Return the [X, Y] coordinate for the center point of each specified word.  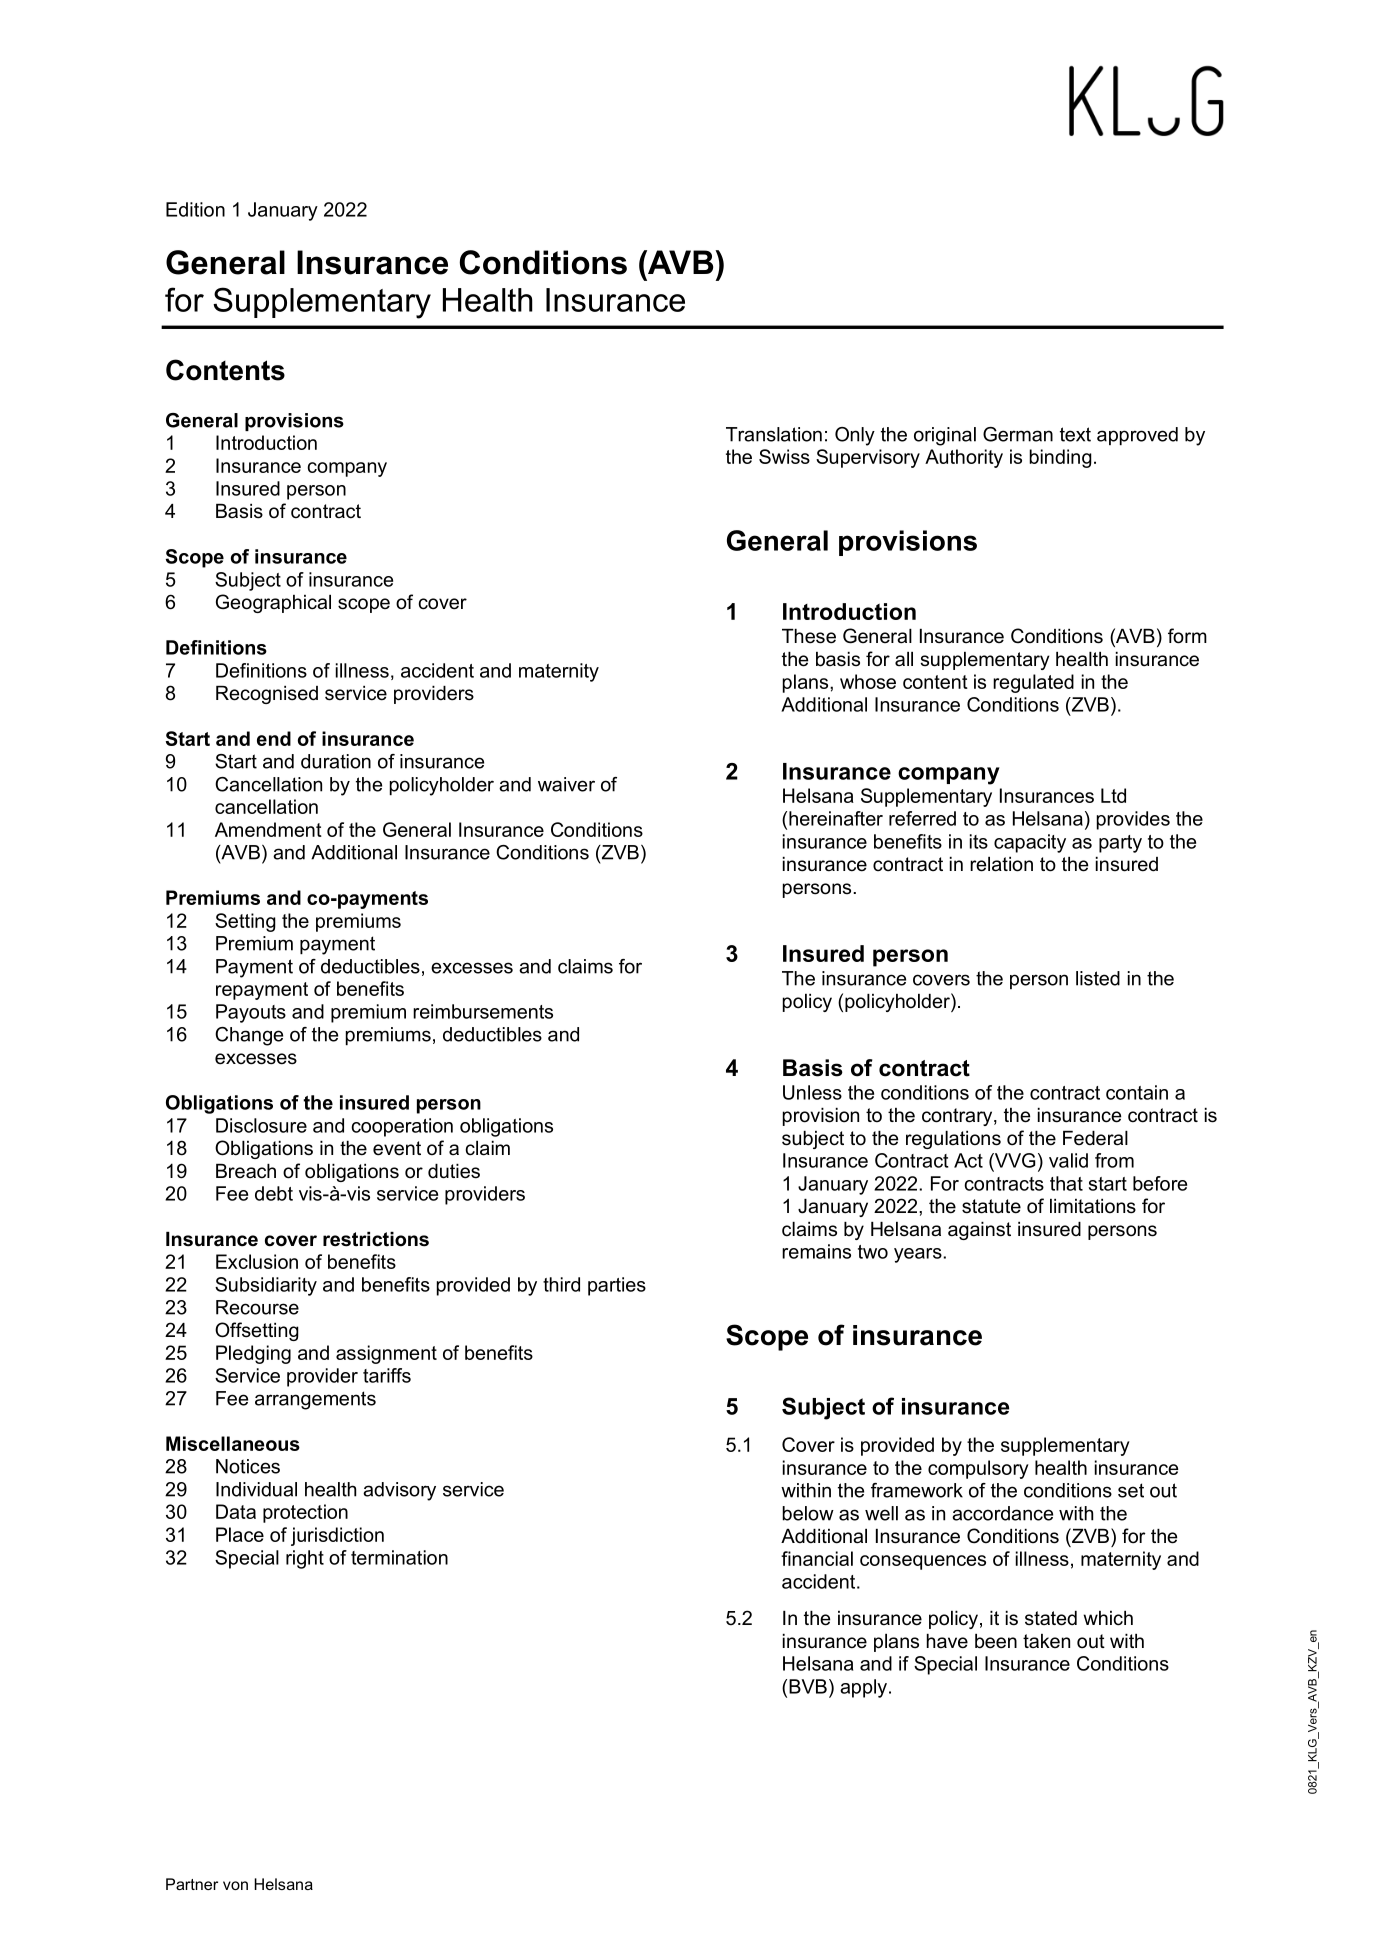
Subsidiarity [266, 1286]
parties [617, 1286]
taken [1046, 1641]
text [1075, 434]
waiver [566, 784]
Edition [195, 209]
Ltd [1113, 795]
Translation [774, 434]
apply [863, 1688]
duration [336, 761]
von [235, 1885]
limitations [1093, 1206]
